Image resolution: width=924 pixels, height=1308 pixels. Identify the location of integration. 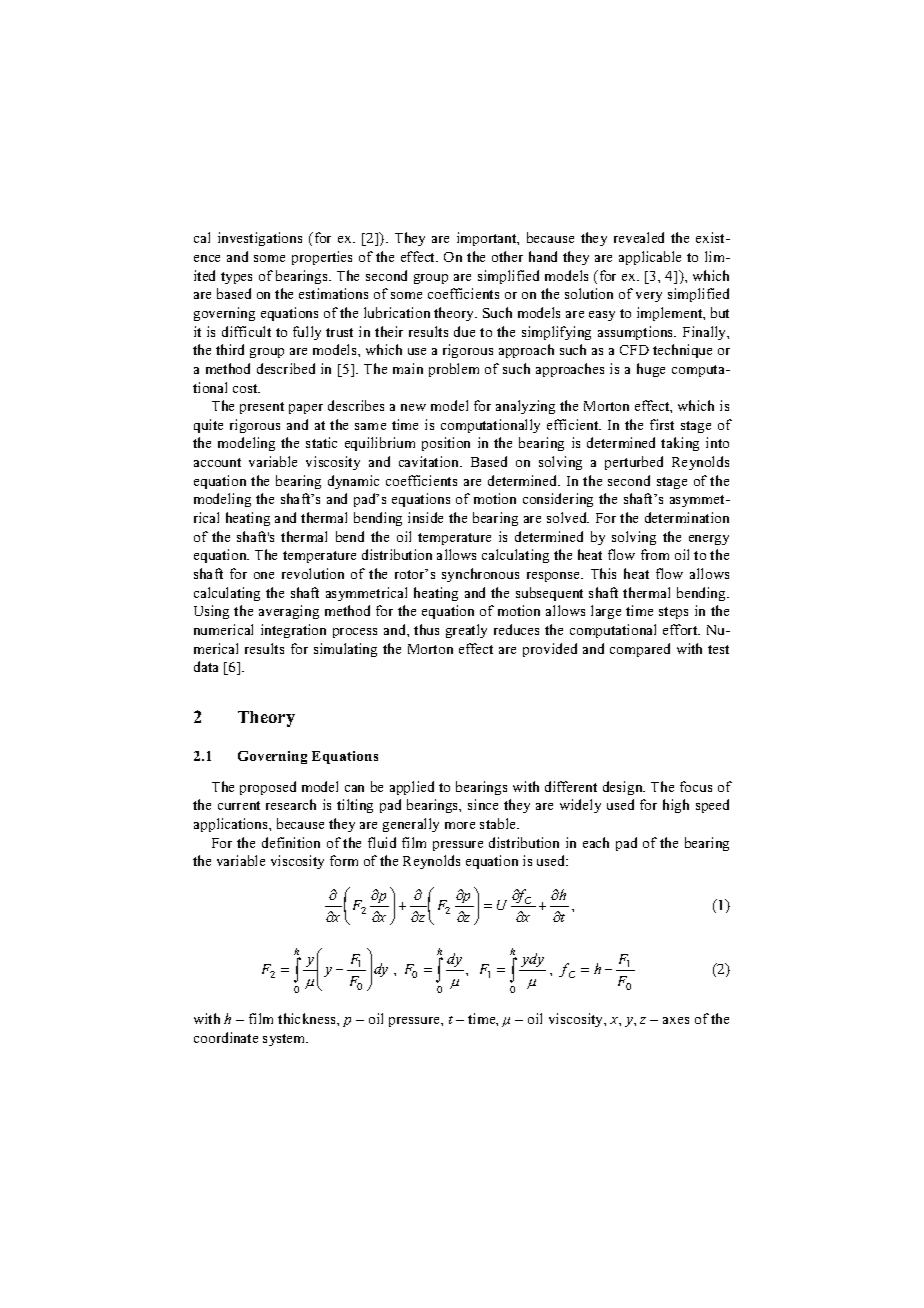
(293, 631).
